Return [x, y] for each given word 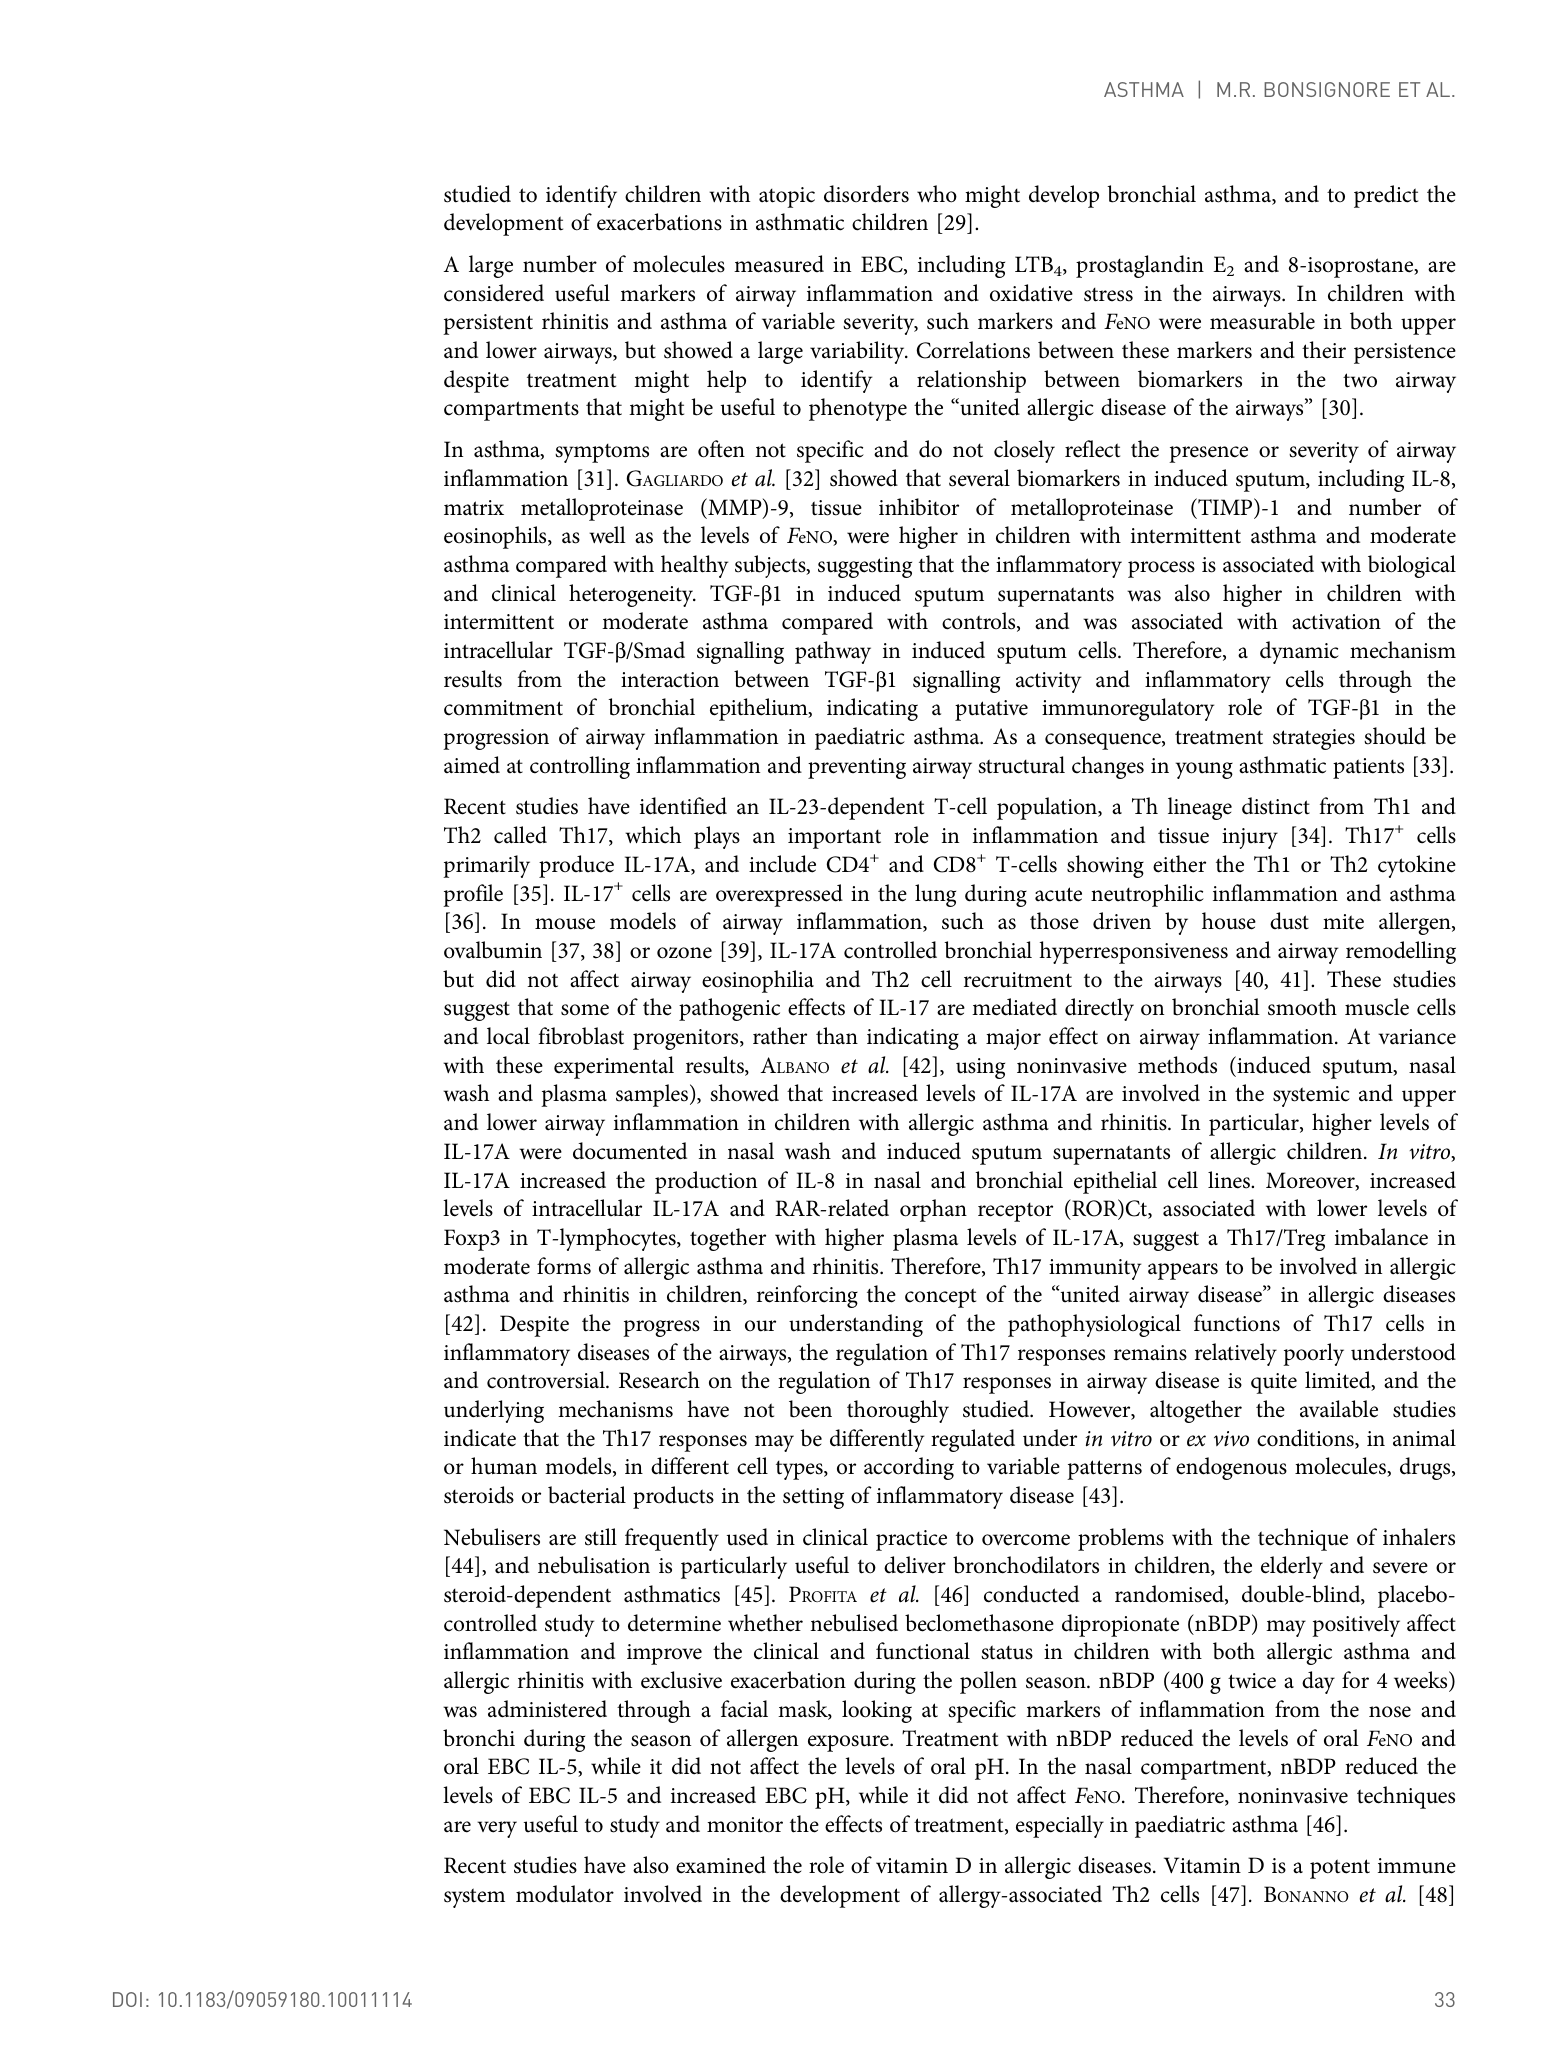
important [834, 838]
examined [721, 1865]
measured [779, 264]
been [810, 1409]
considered [494, 293]
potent [1340, 1869]
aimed [472, 765]
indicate [480, 1438]
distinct [1276, 806]
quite [1274, 1383]
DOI [127, 1999]
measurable [1262, 321]
